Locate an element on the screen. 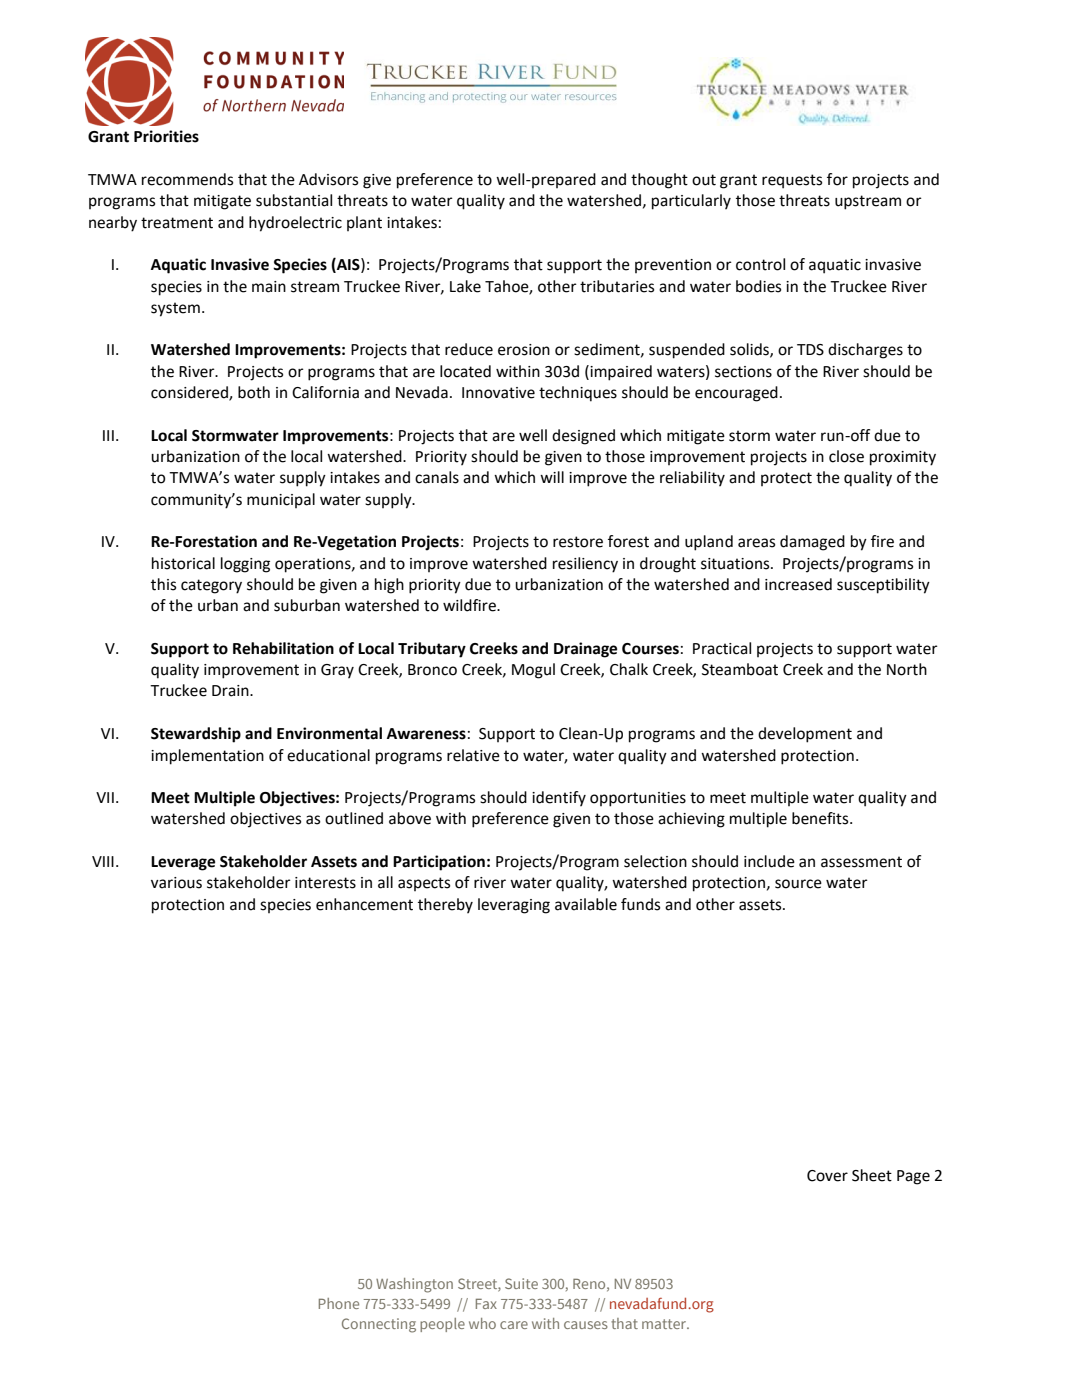 This screenshot has height=1383, width=1069. Cover is located at coordinates (827, 1176).
